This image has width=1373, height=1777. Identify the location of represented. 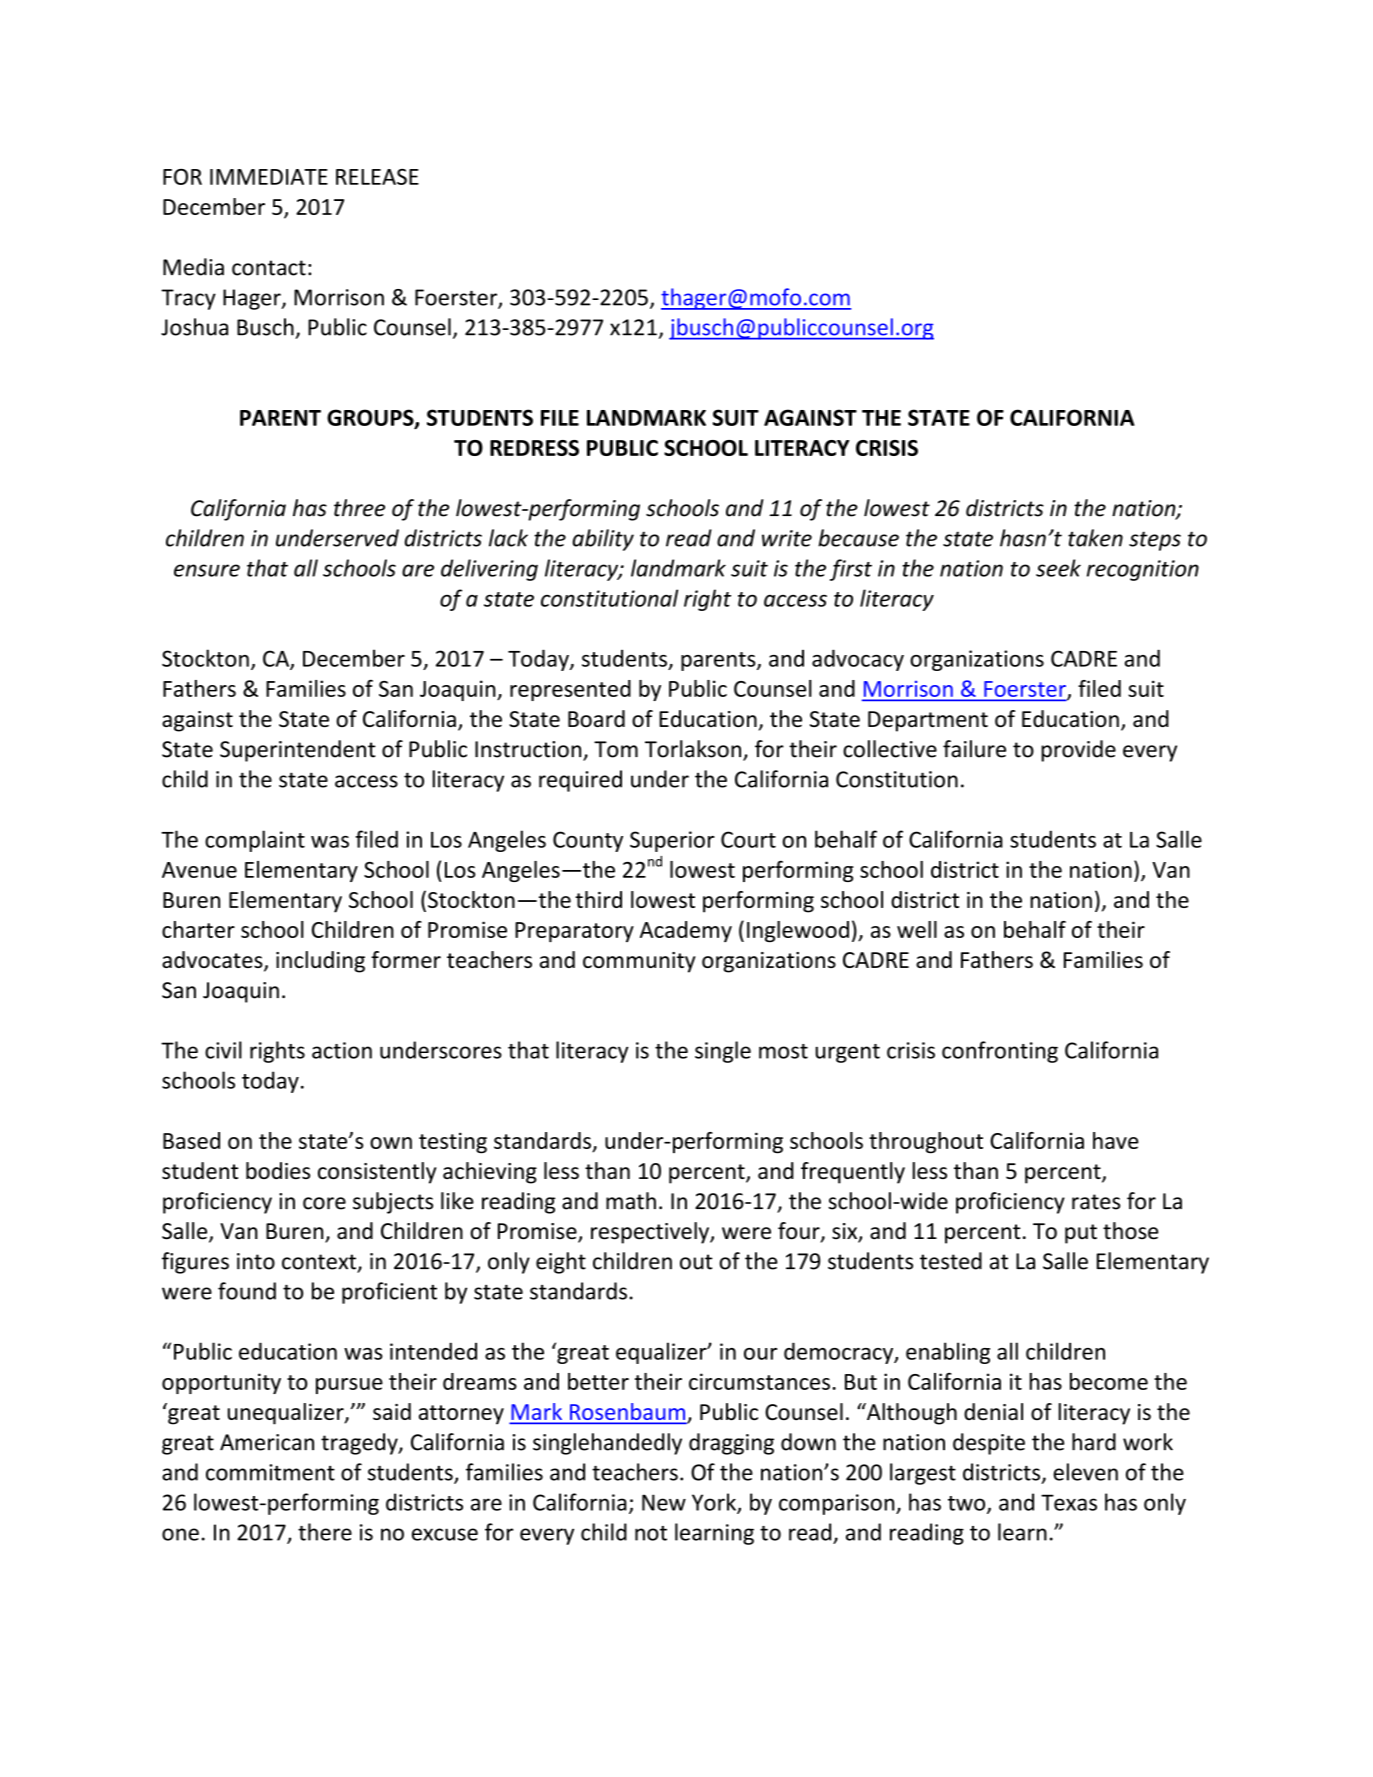
(570, 690).
